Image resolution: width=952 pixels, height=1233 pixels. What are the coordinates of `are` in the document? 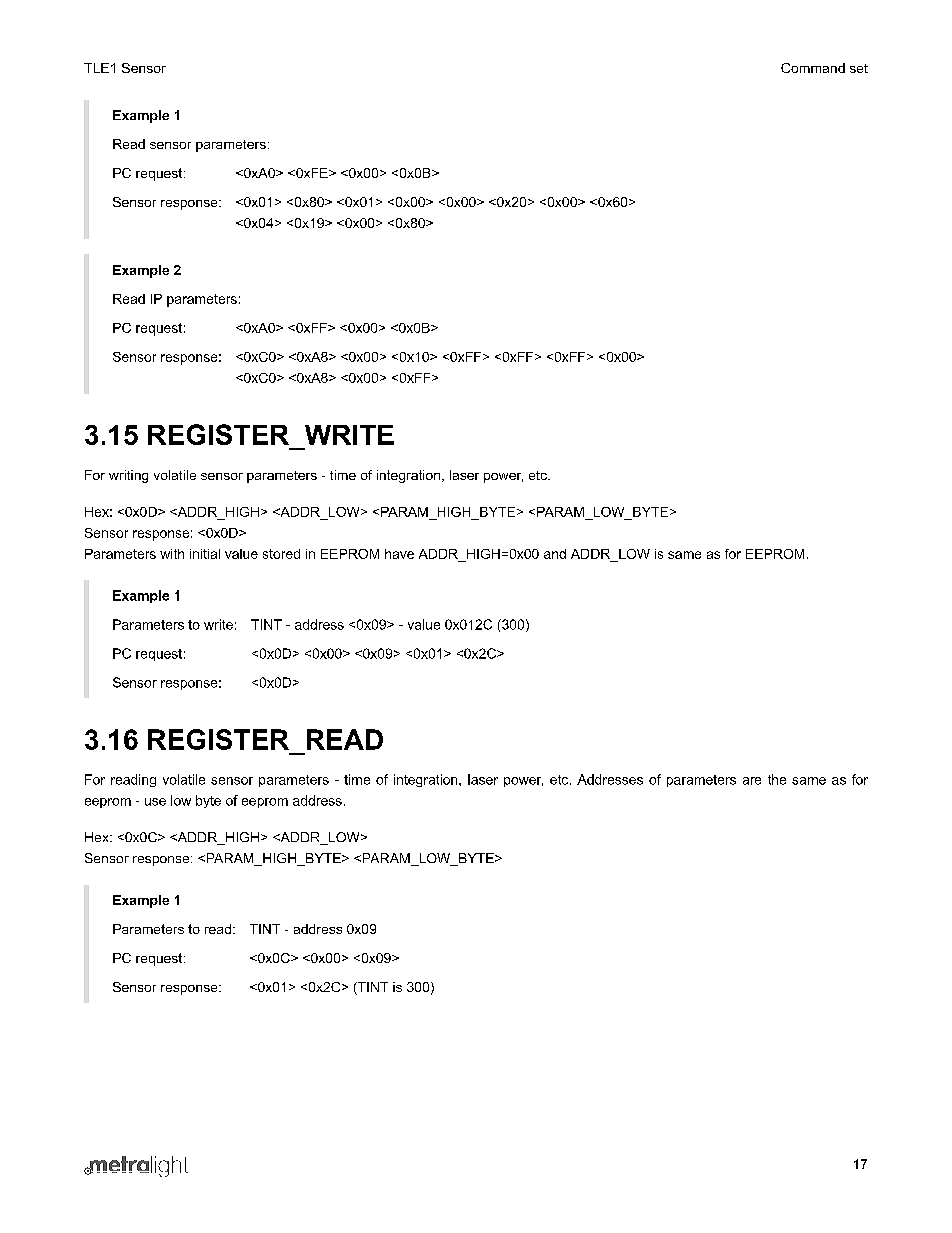 It's located at (752, 781).
